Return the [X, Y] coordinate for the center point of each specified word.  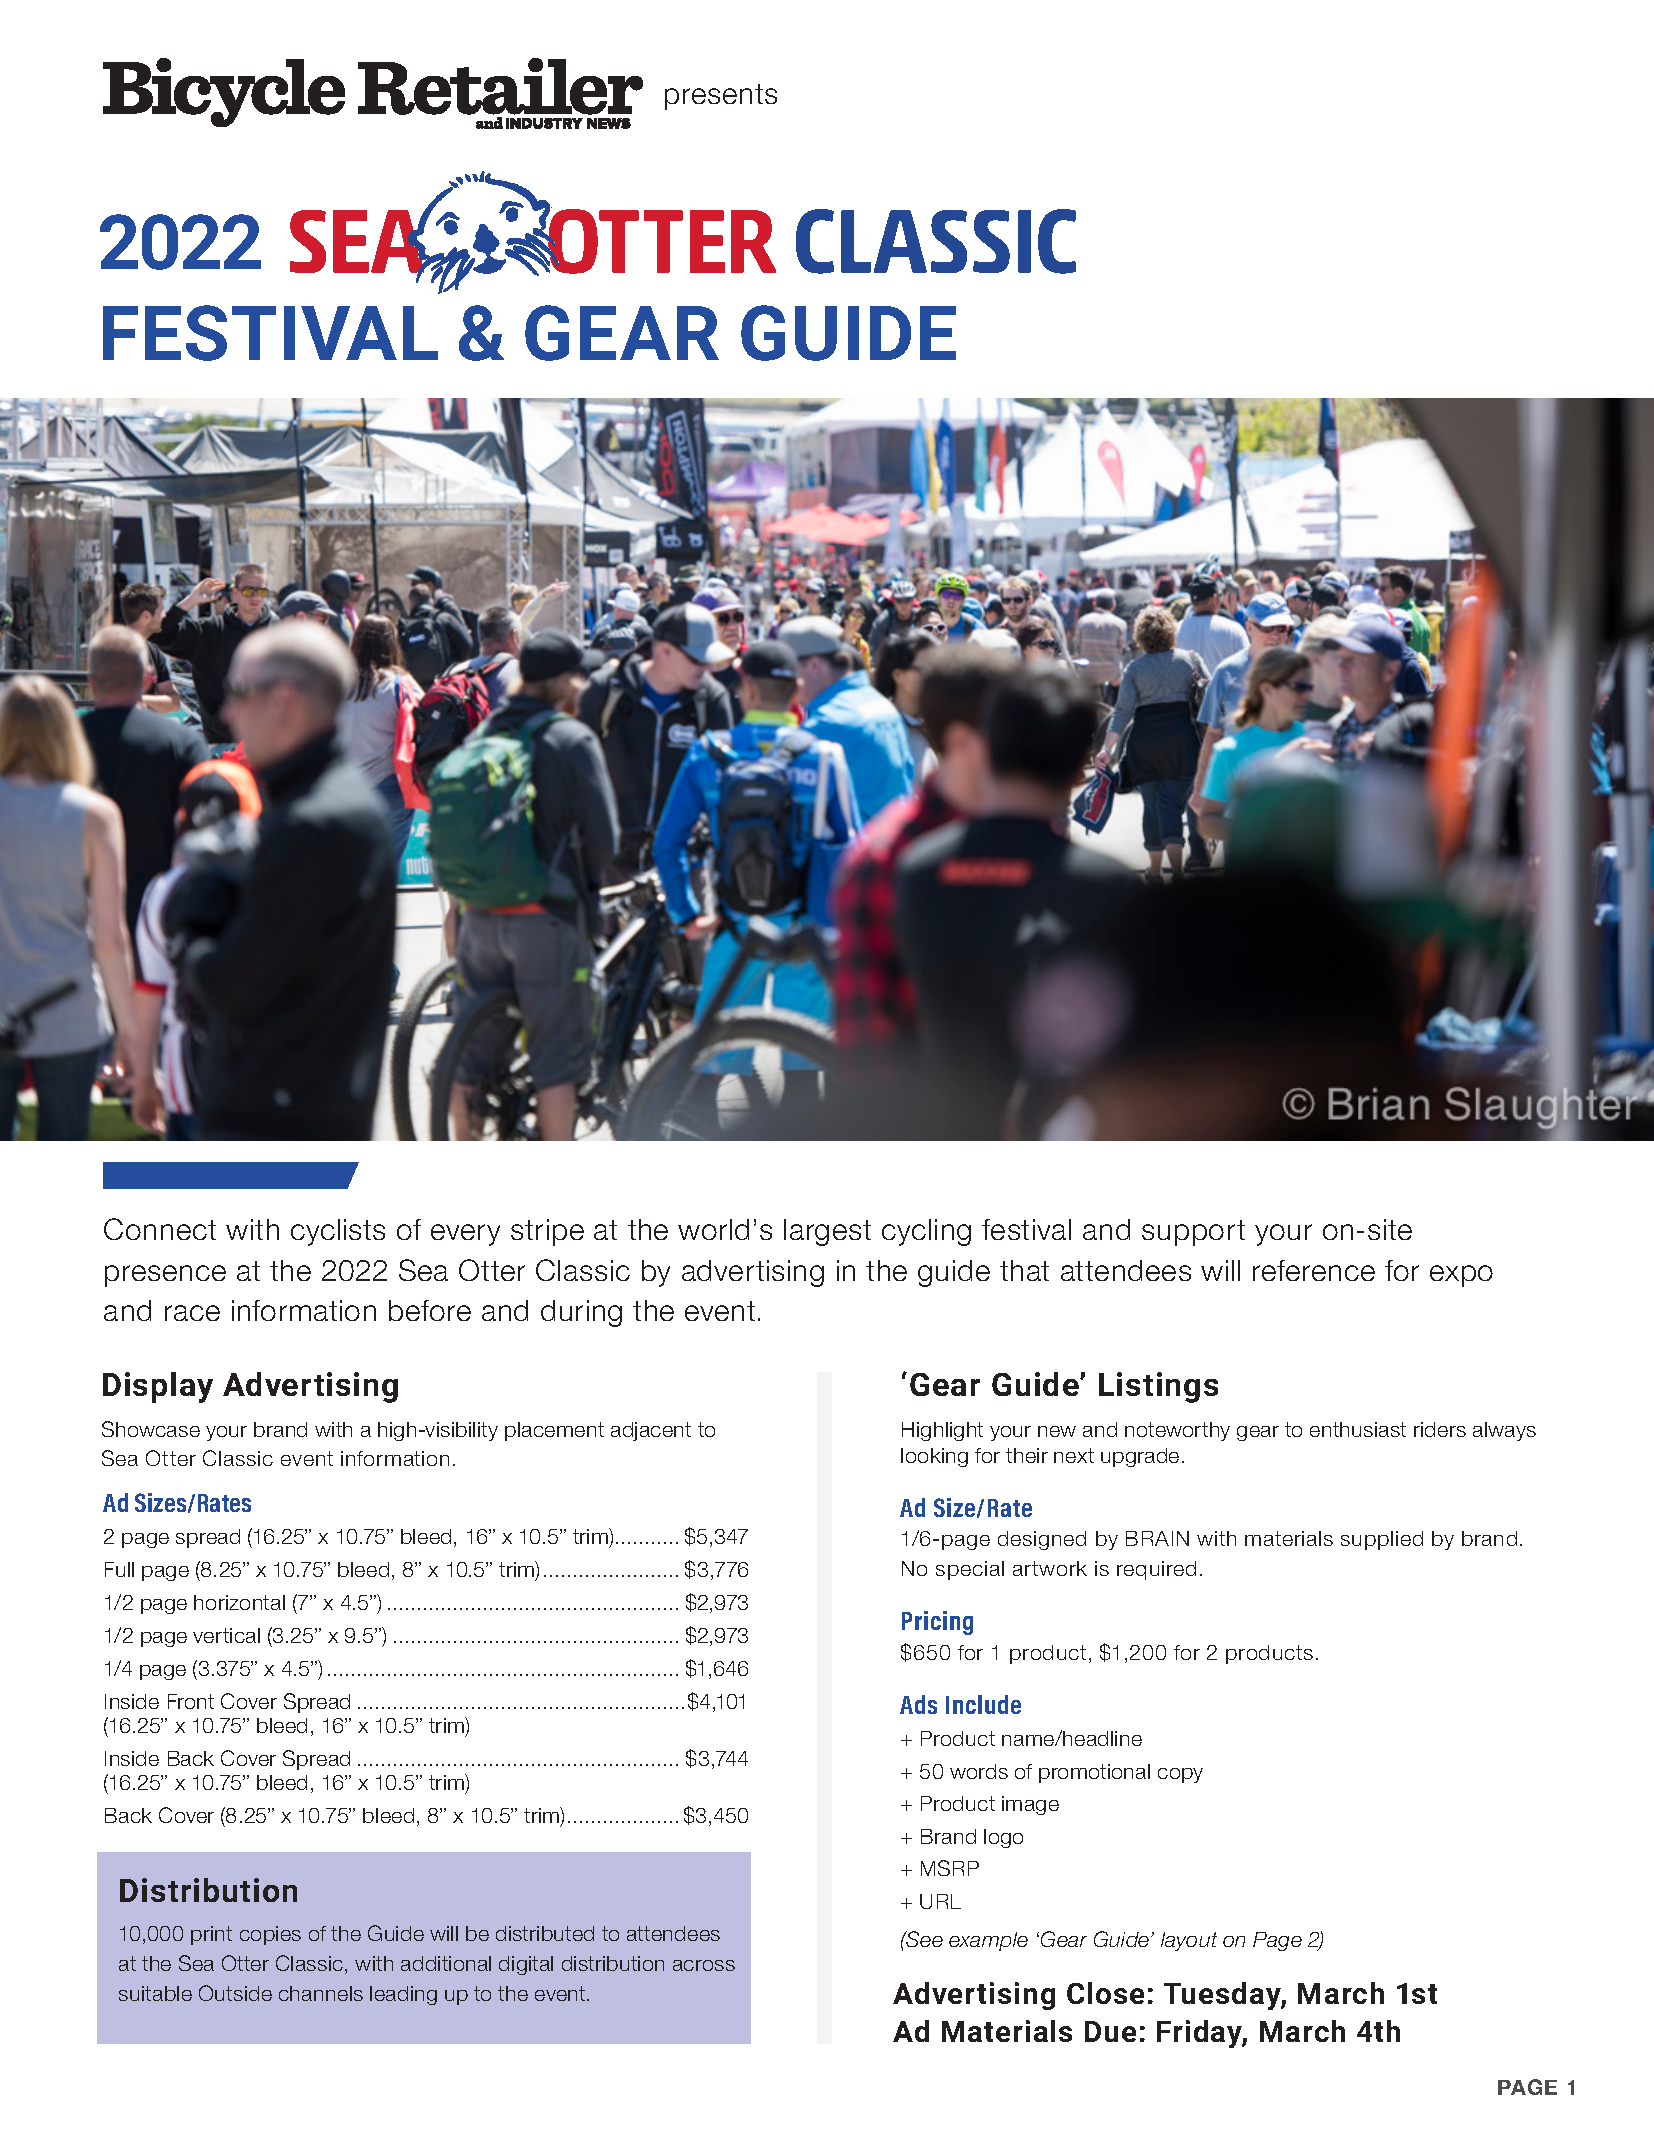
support [1193, 1233]
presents [721, 97]
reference [1314, 1270]
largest [827, 1232]
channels [321, 1993]
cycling [926, 1232]
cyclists [338, 1232]
